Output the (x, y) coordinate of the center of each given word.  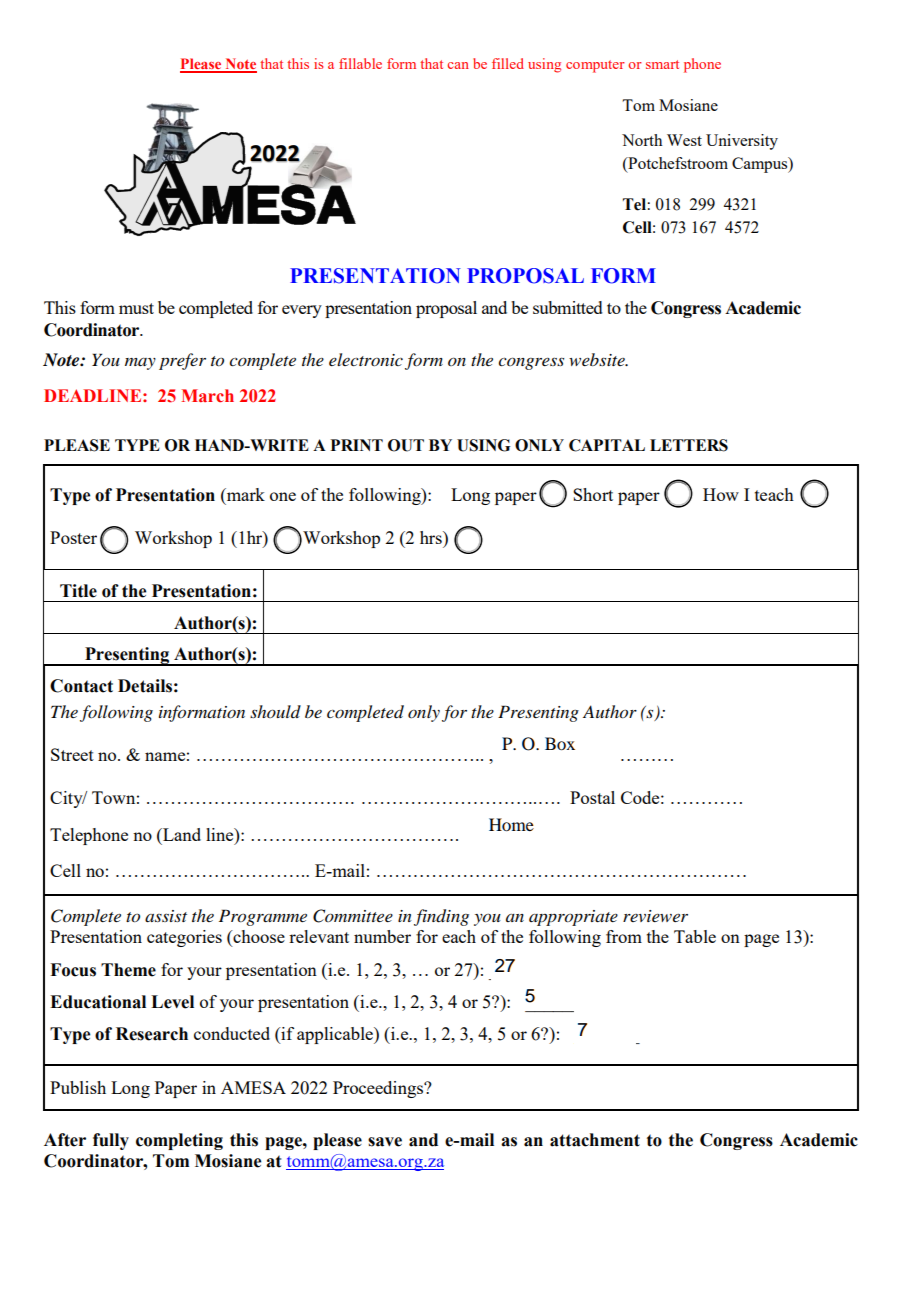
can (458, 65)
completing (179, 1141)
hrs (432, 537)
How (721, 494)
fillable (360, 63)
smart (662, 64)
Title (78, 591)
